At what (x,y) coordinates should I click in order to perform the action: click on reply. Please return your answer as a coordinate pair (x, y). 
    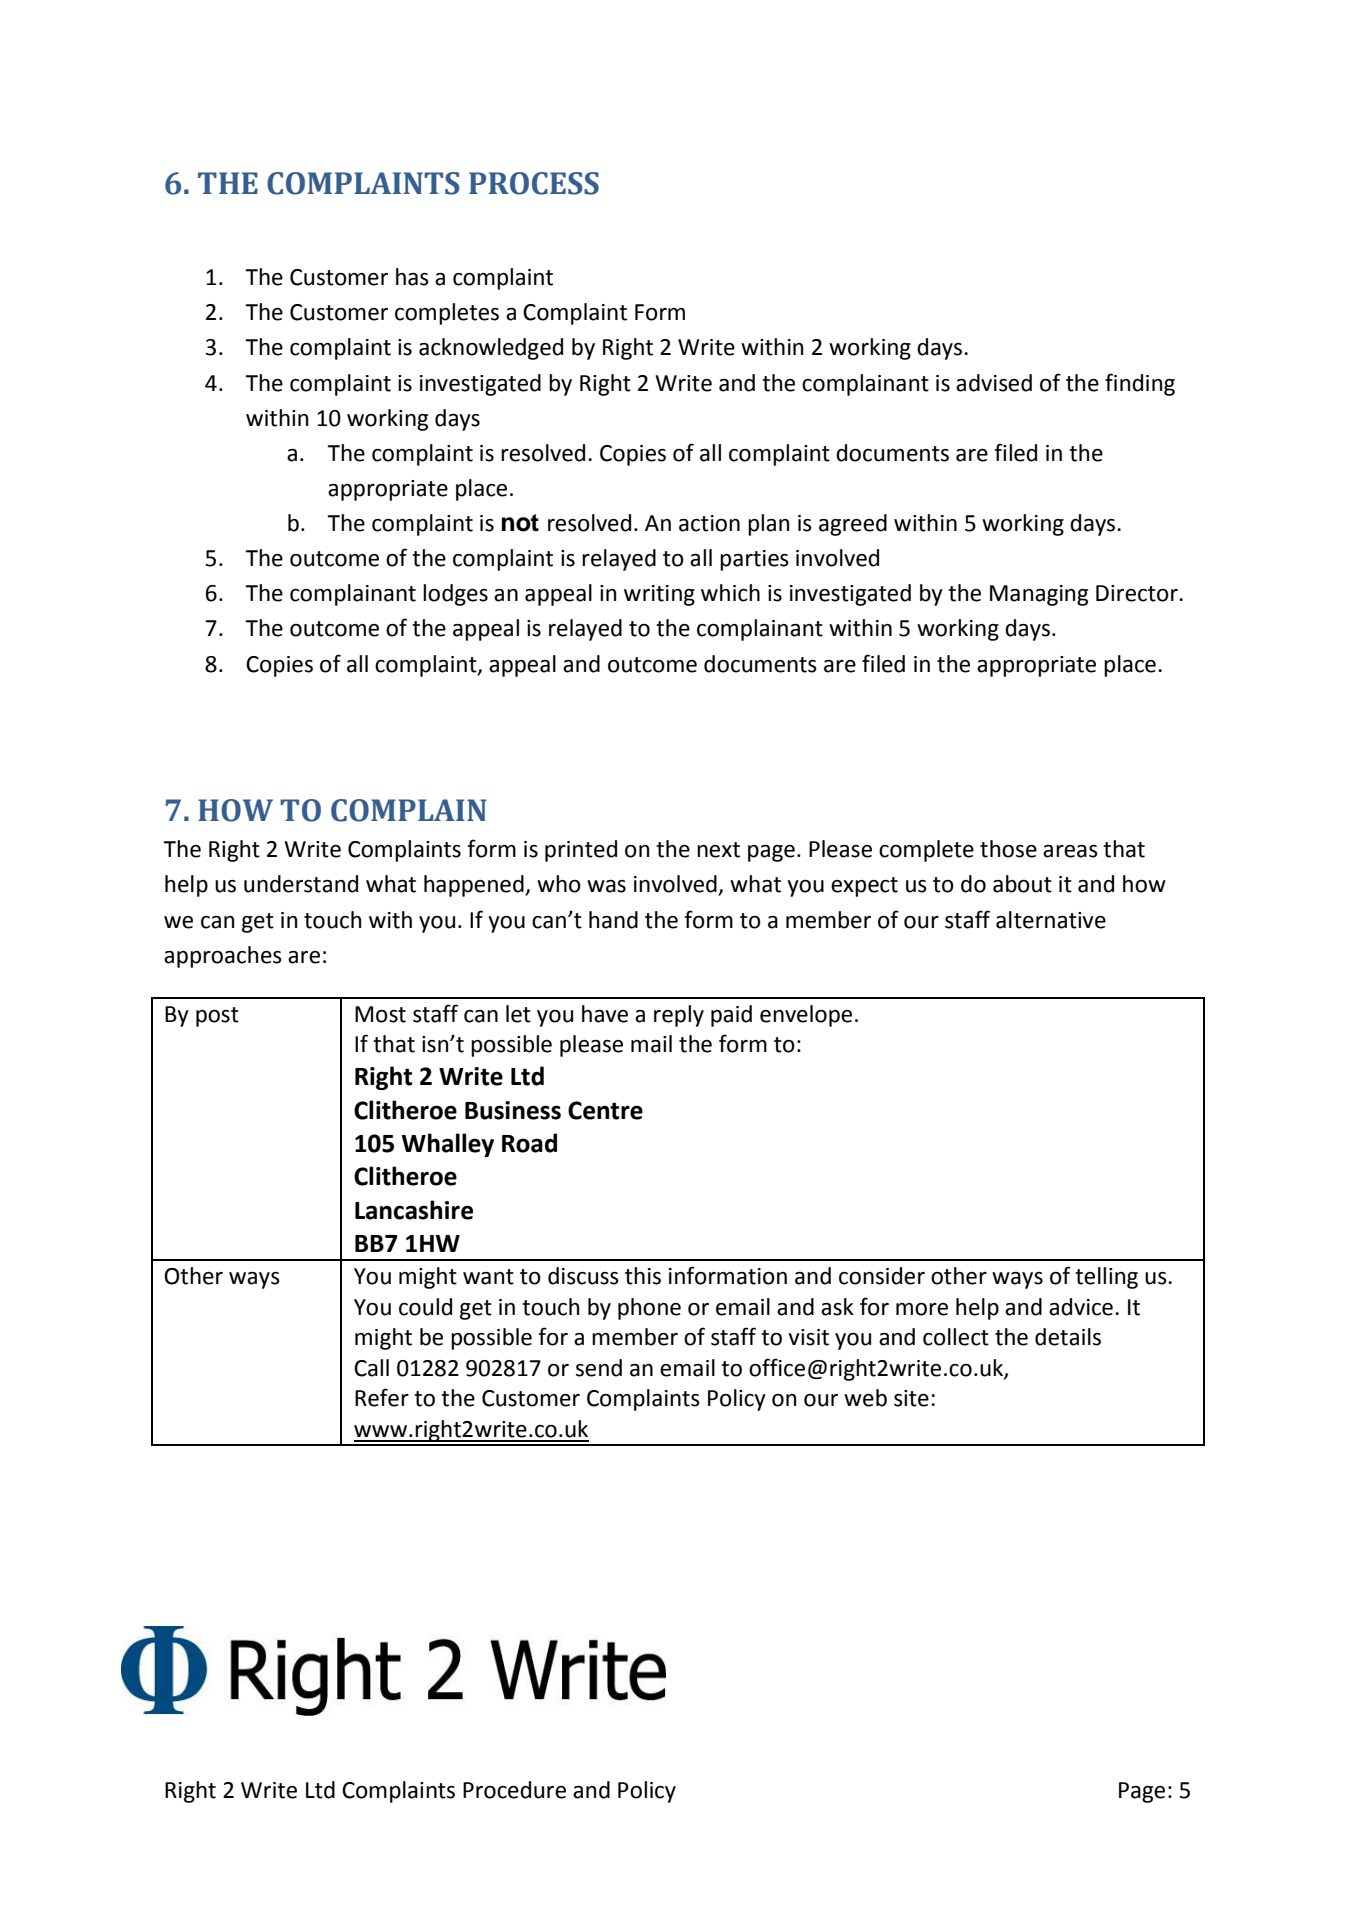
    Looking at the image, I should click on (679, 1016).
